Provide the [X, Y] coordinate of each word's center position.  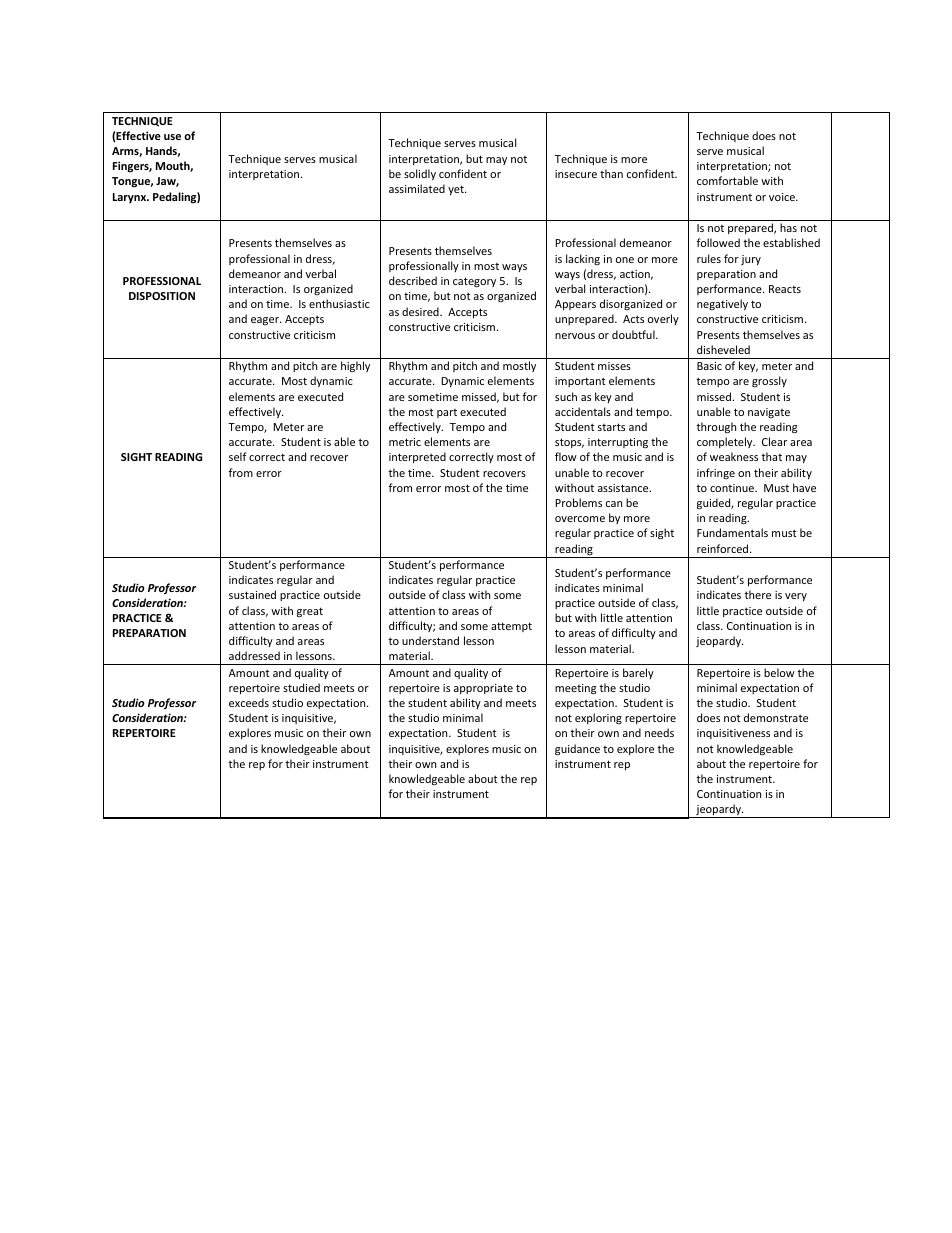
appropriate [483, 689]
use [172, 137]
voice [783, 197]
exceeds [249, 702]
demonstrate [776, 717]
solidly [420, 174]
